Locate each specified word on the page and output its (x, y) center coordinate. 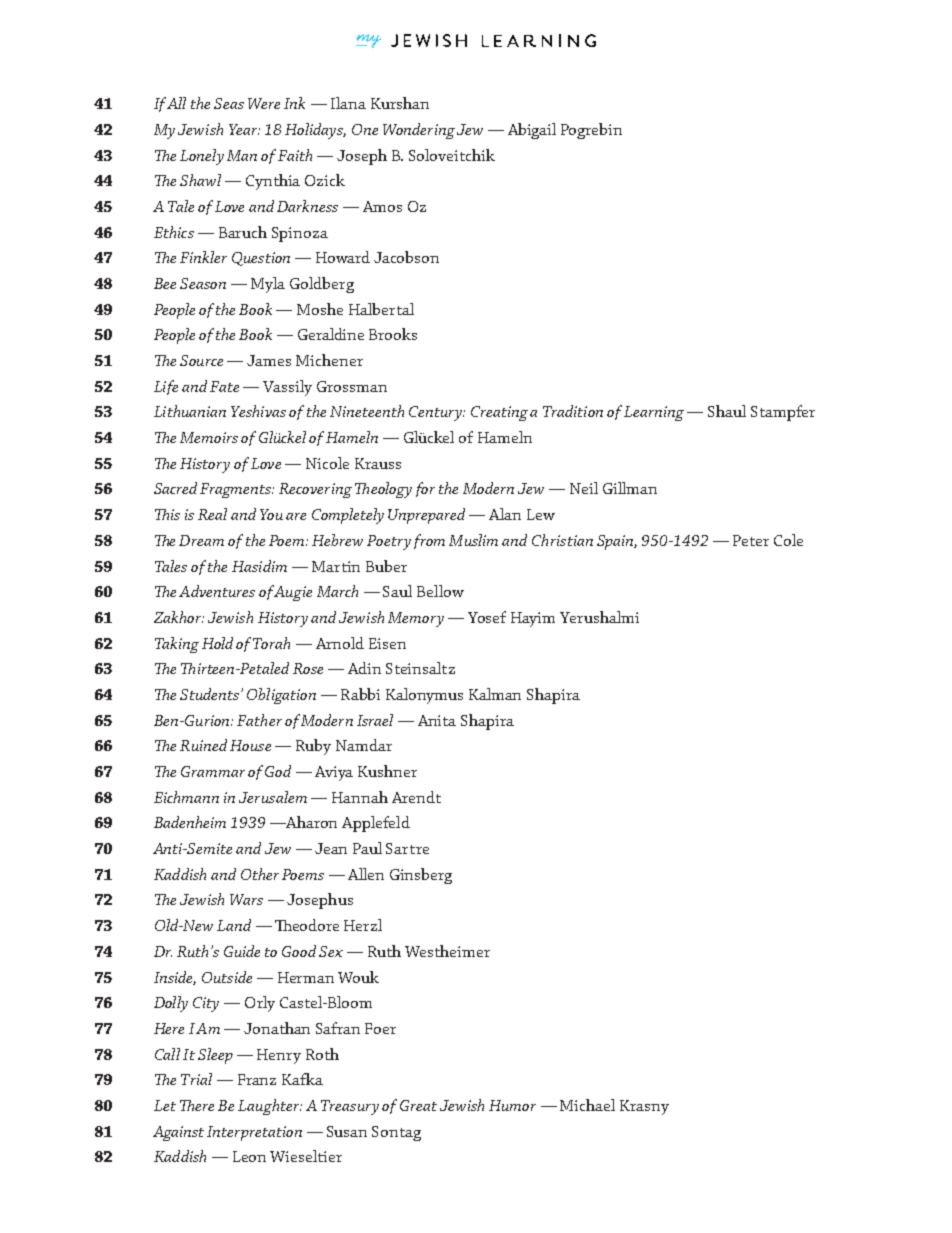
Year (244, 129)
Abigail (532, 131)
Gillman (630, 488)
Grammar (213, 771)
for (425, 489)
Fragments (237, 490)
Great (418, 1105)
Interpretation (254, 1133)
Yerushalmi (599, 617)
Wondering (419, 131)
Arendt (416, 797)
